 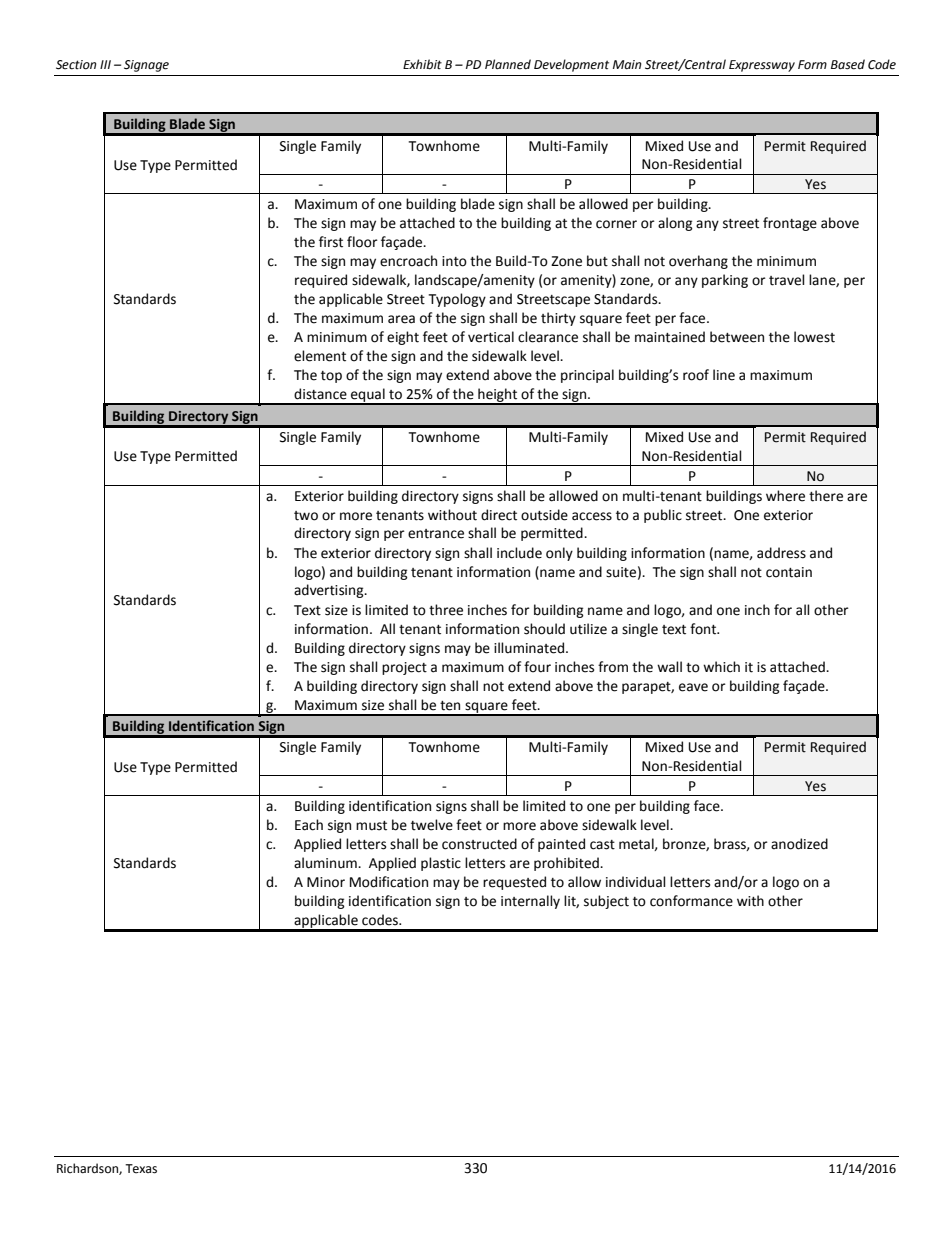 I want to click on Exhibit, so click(x=422, y=64).
